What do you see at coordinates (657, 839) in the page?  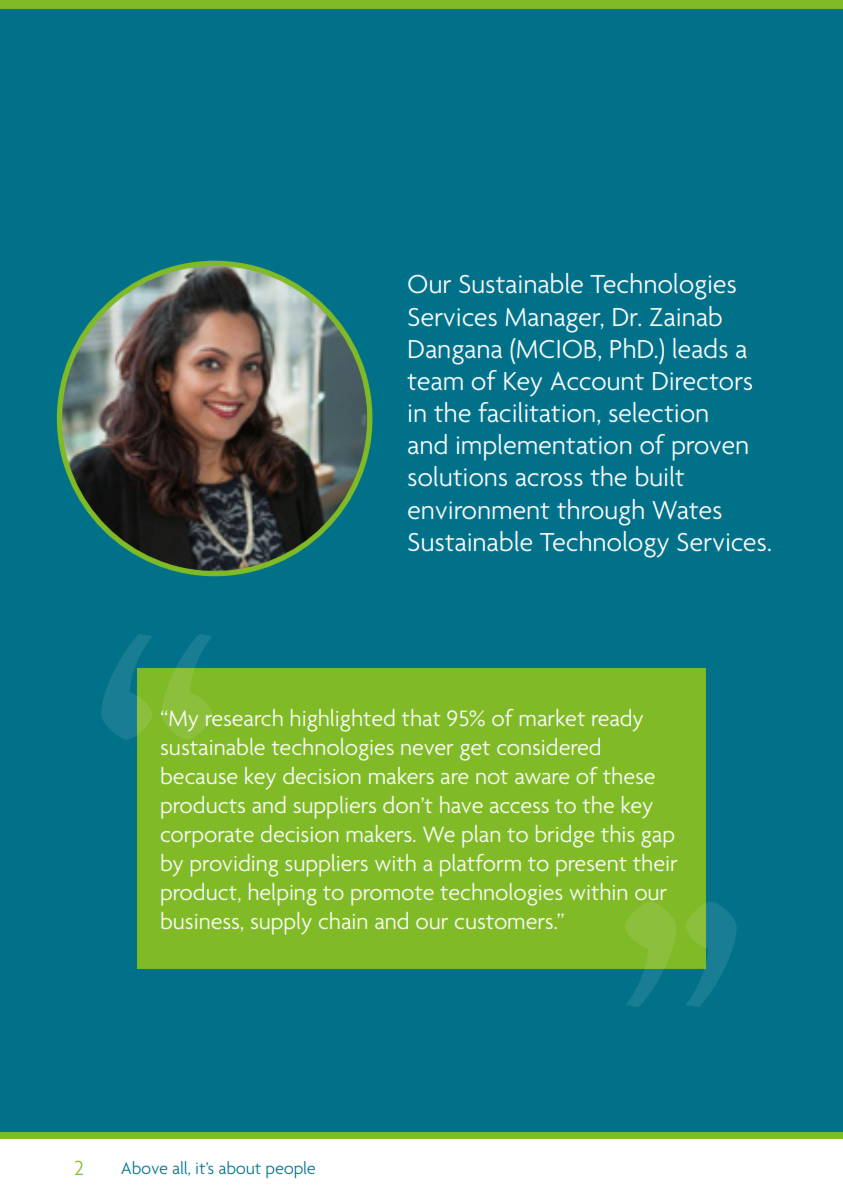 I see `gap` at bounding box center [657, 839].
